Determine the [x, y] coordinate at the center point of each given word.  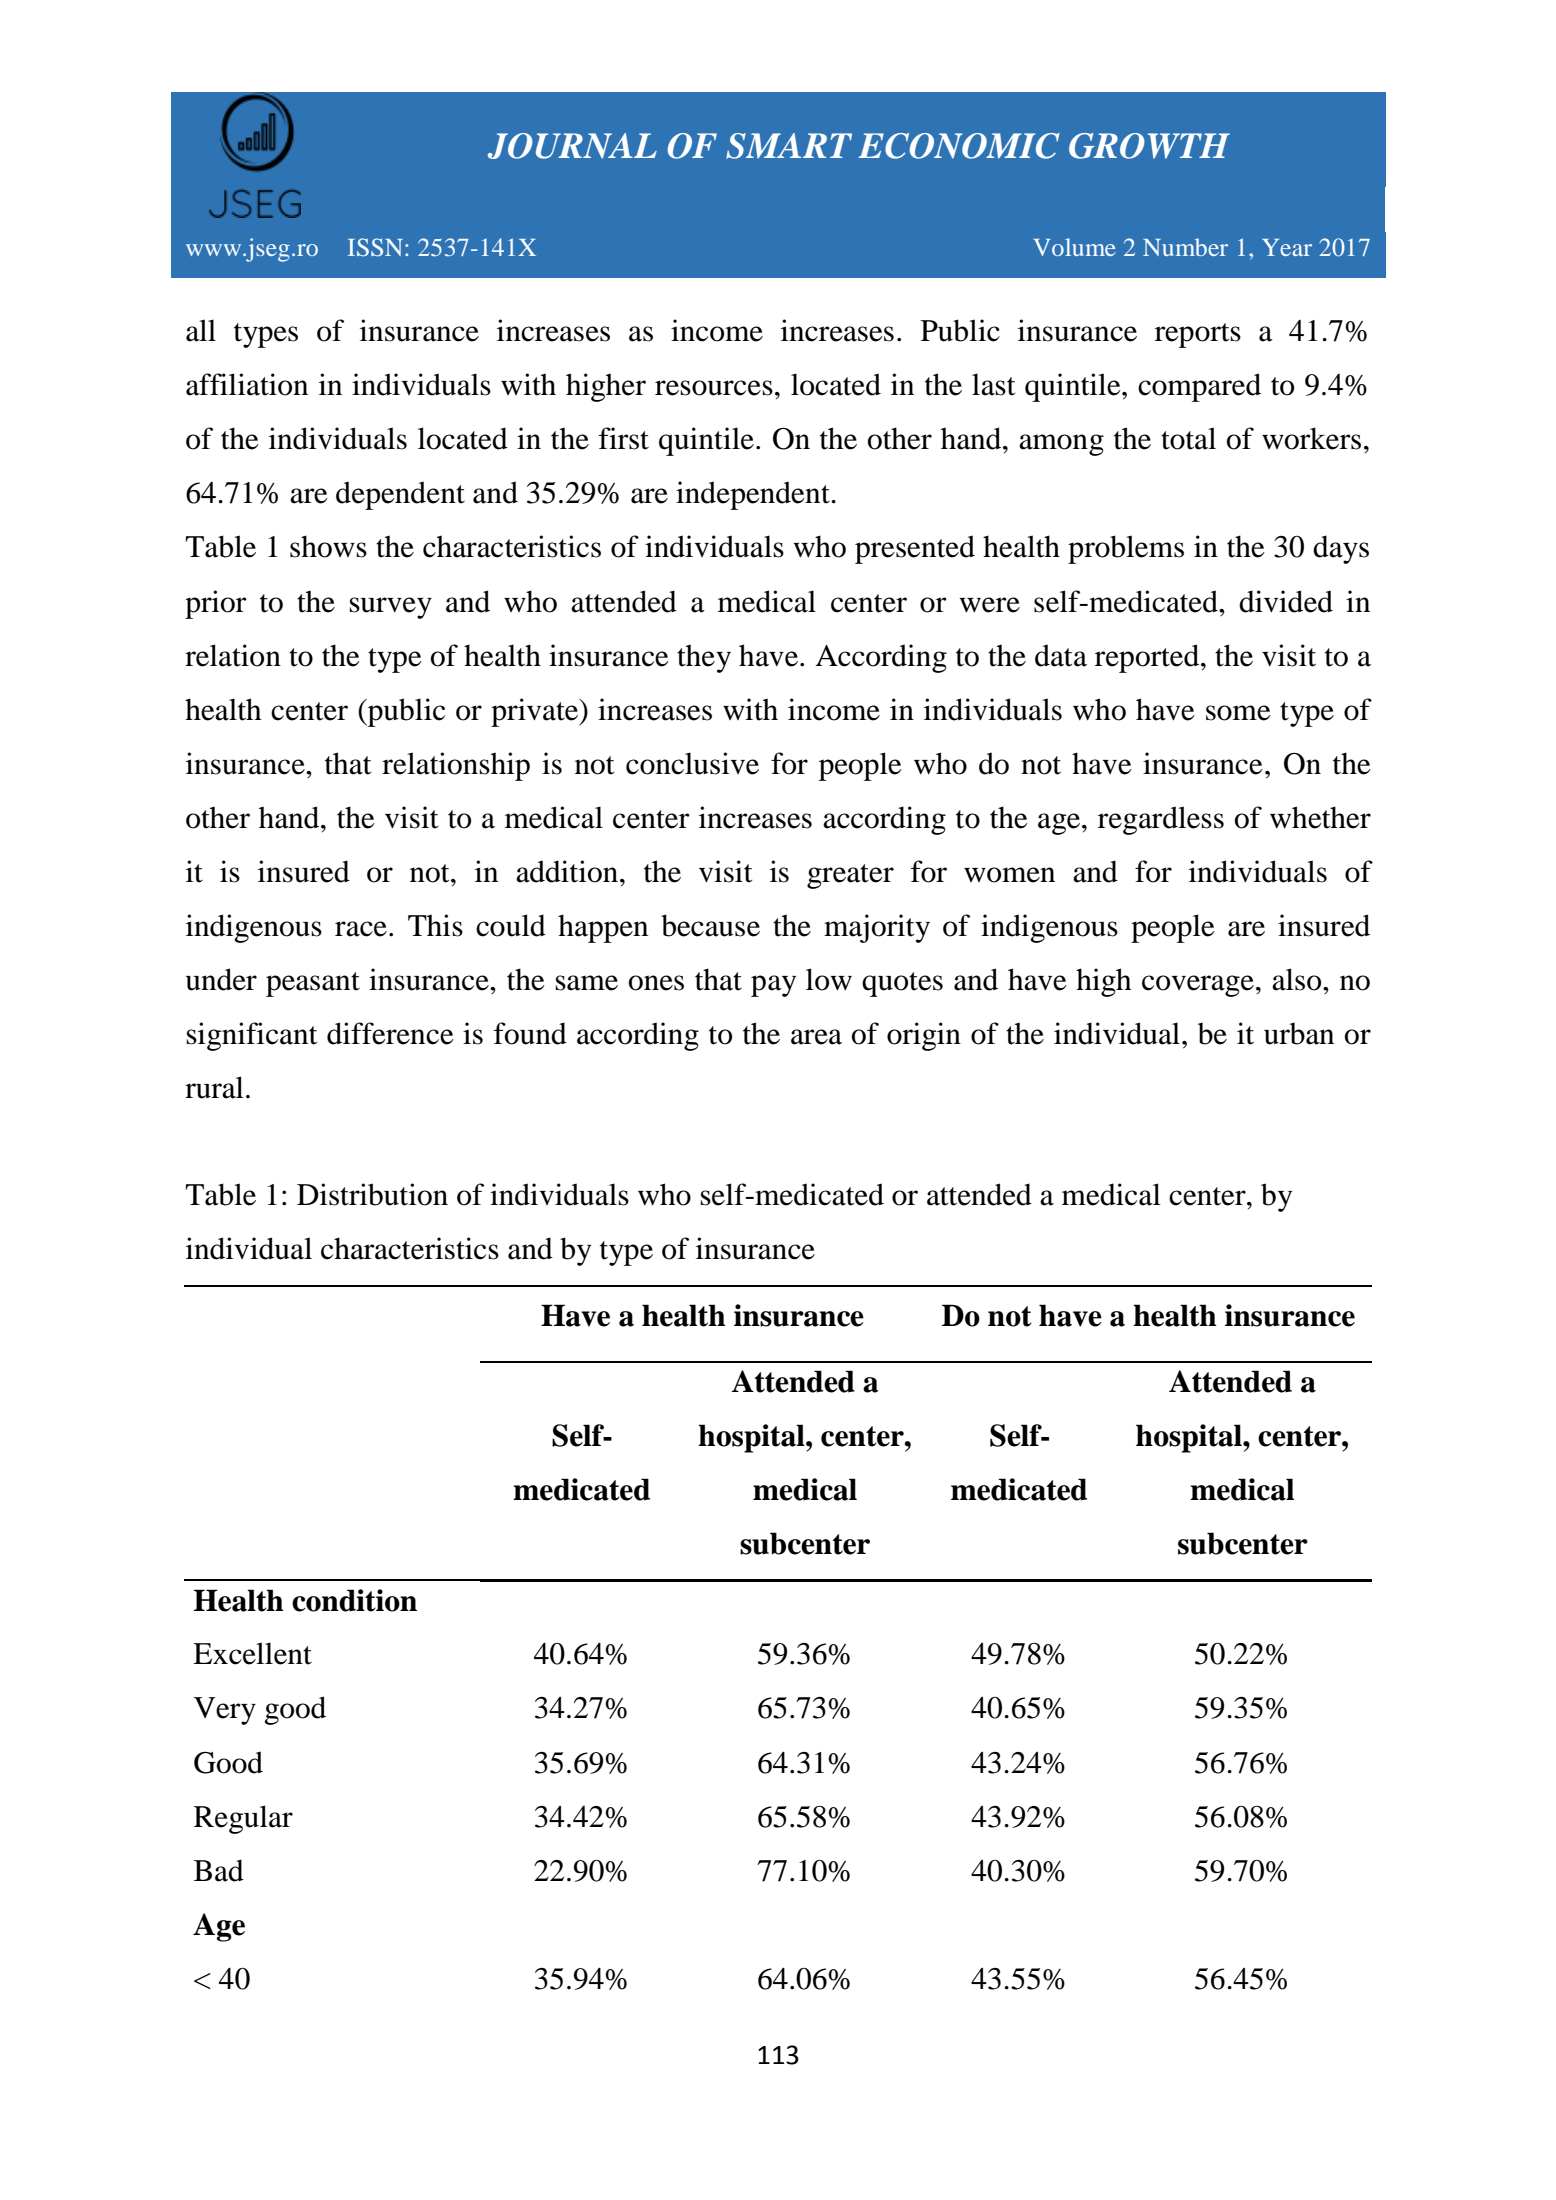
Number [1185, 247]
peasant [313, 984]
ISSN [377, 247]
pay [773, 986]
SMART [789, 146]
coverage [1198, 986]
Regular [243, 1819]
